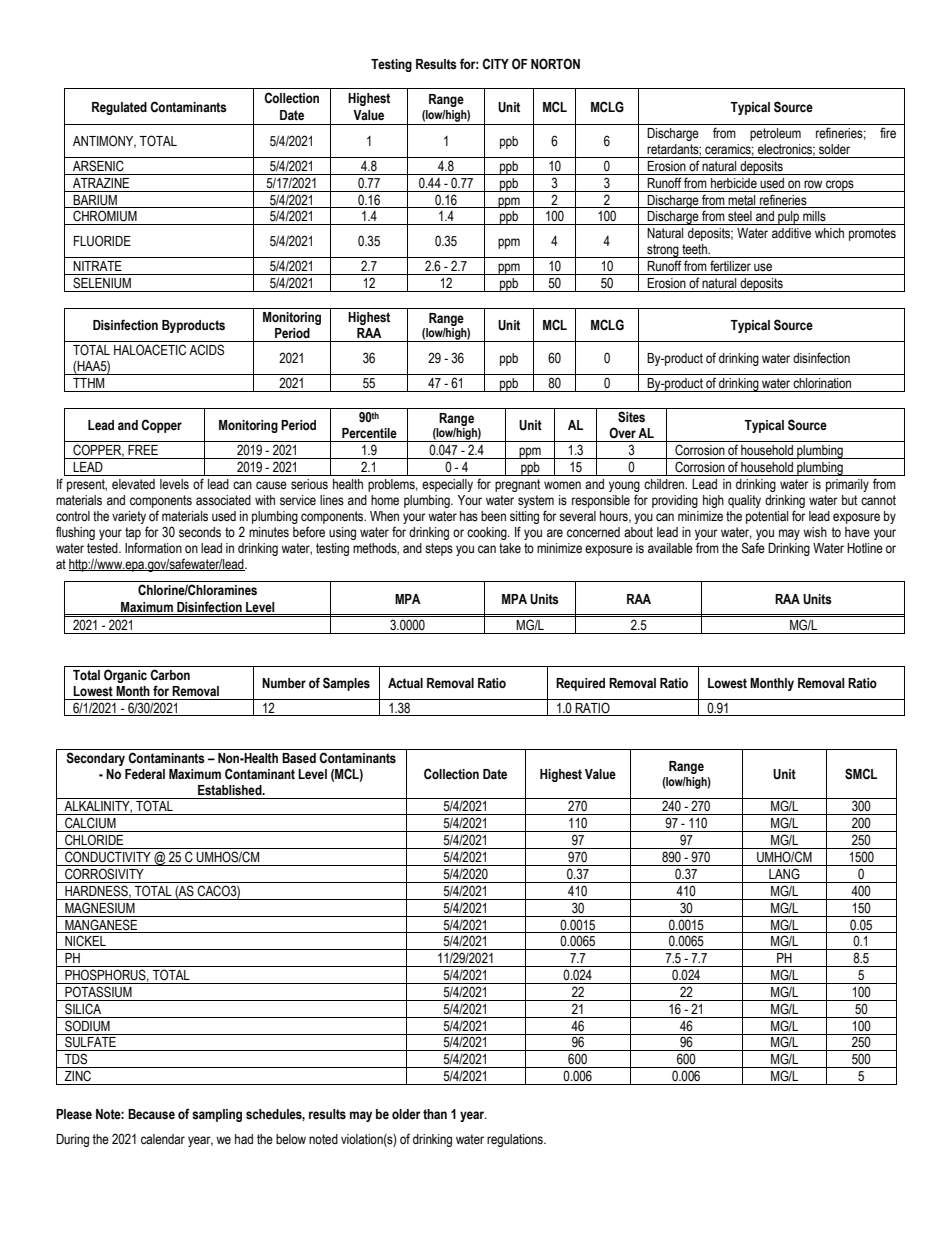 This page has height=1233, width=952. What do you see at coordinates (133, 484) in the page?
I see `elevated` at bounding box center [133, 484].
